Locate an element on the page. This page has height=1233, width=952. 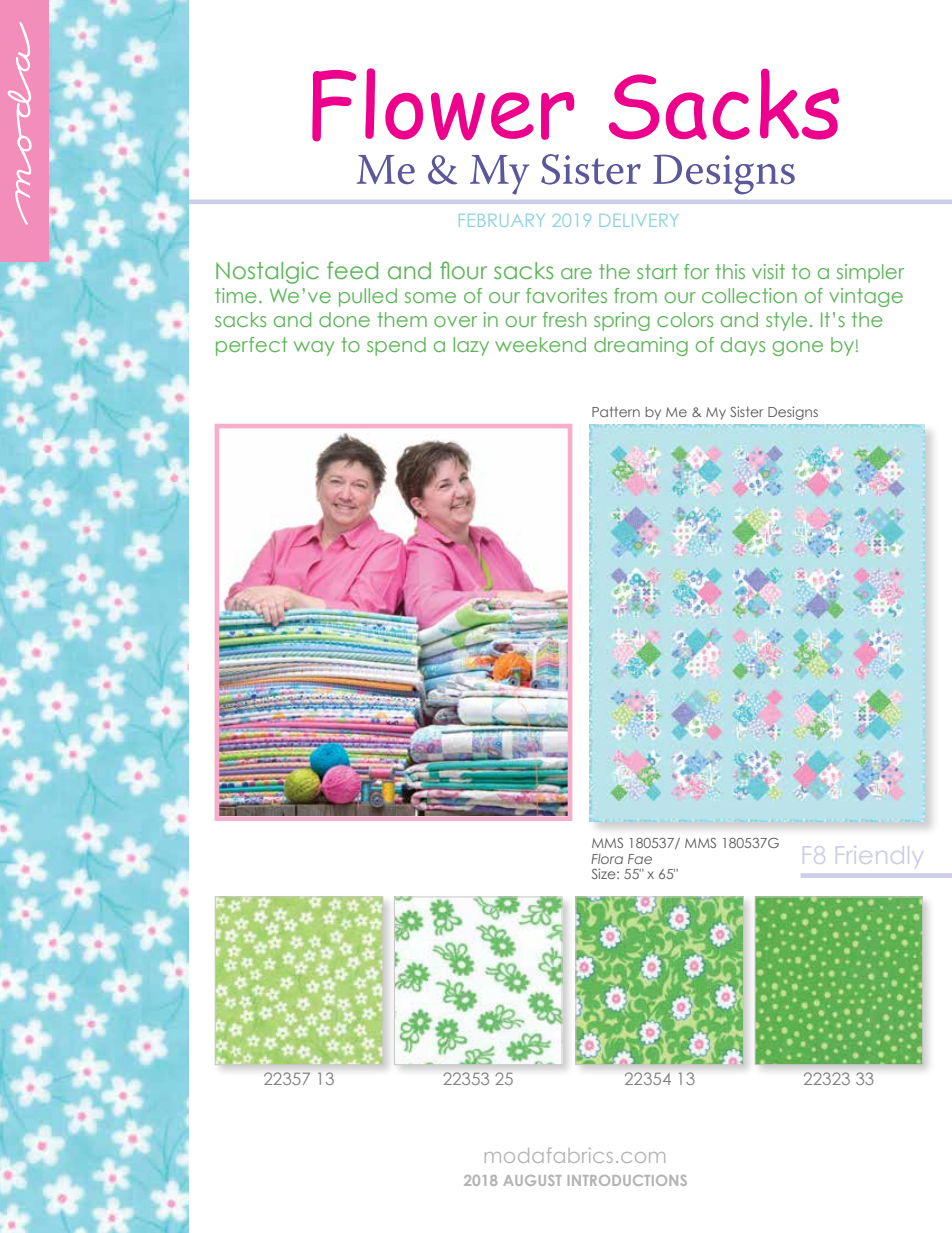
are is located at coordinates (576, 273).
